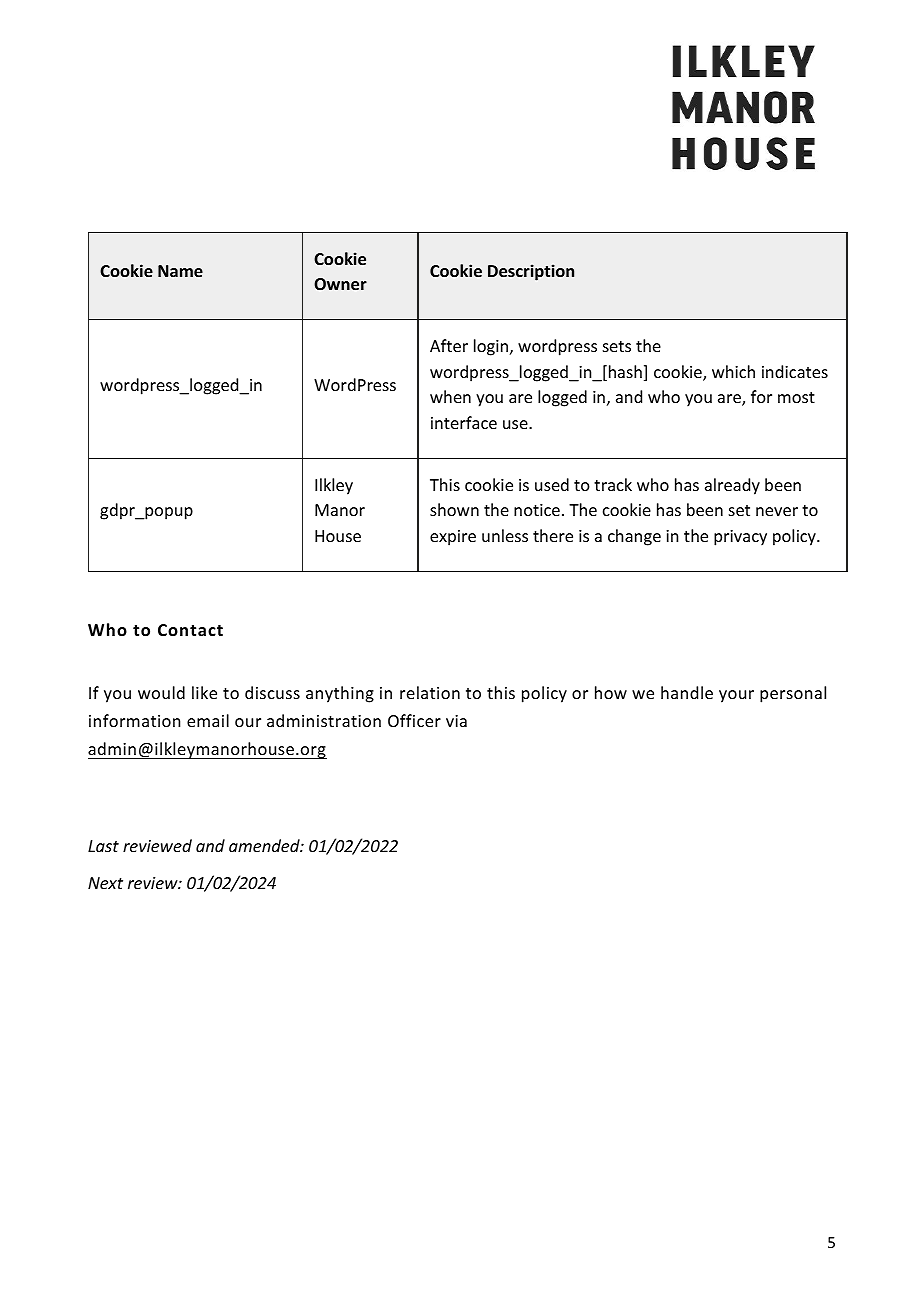  I want to click on Officer, so click(414, 720).
